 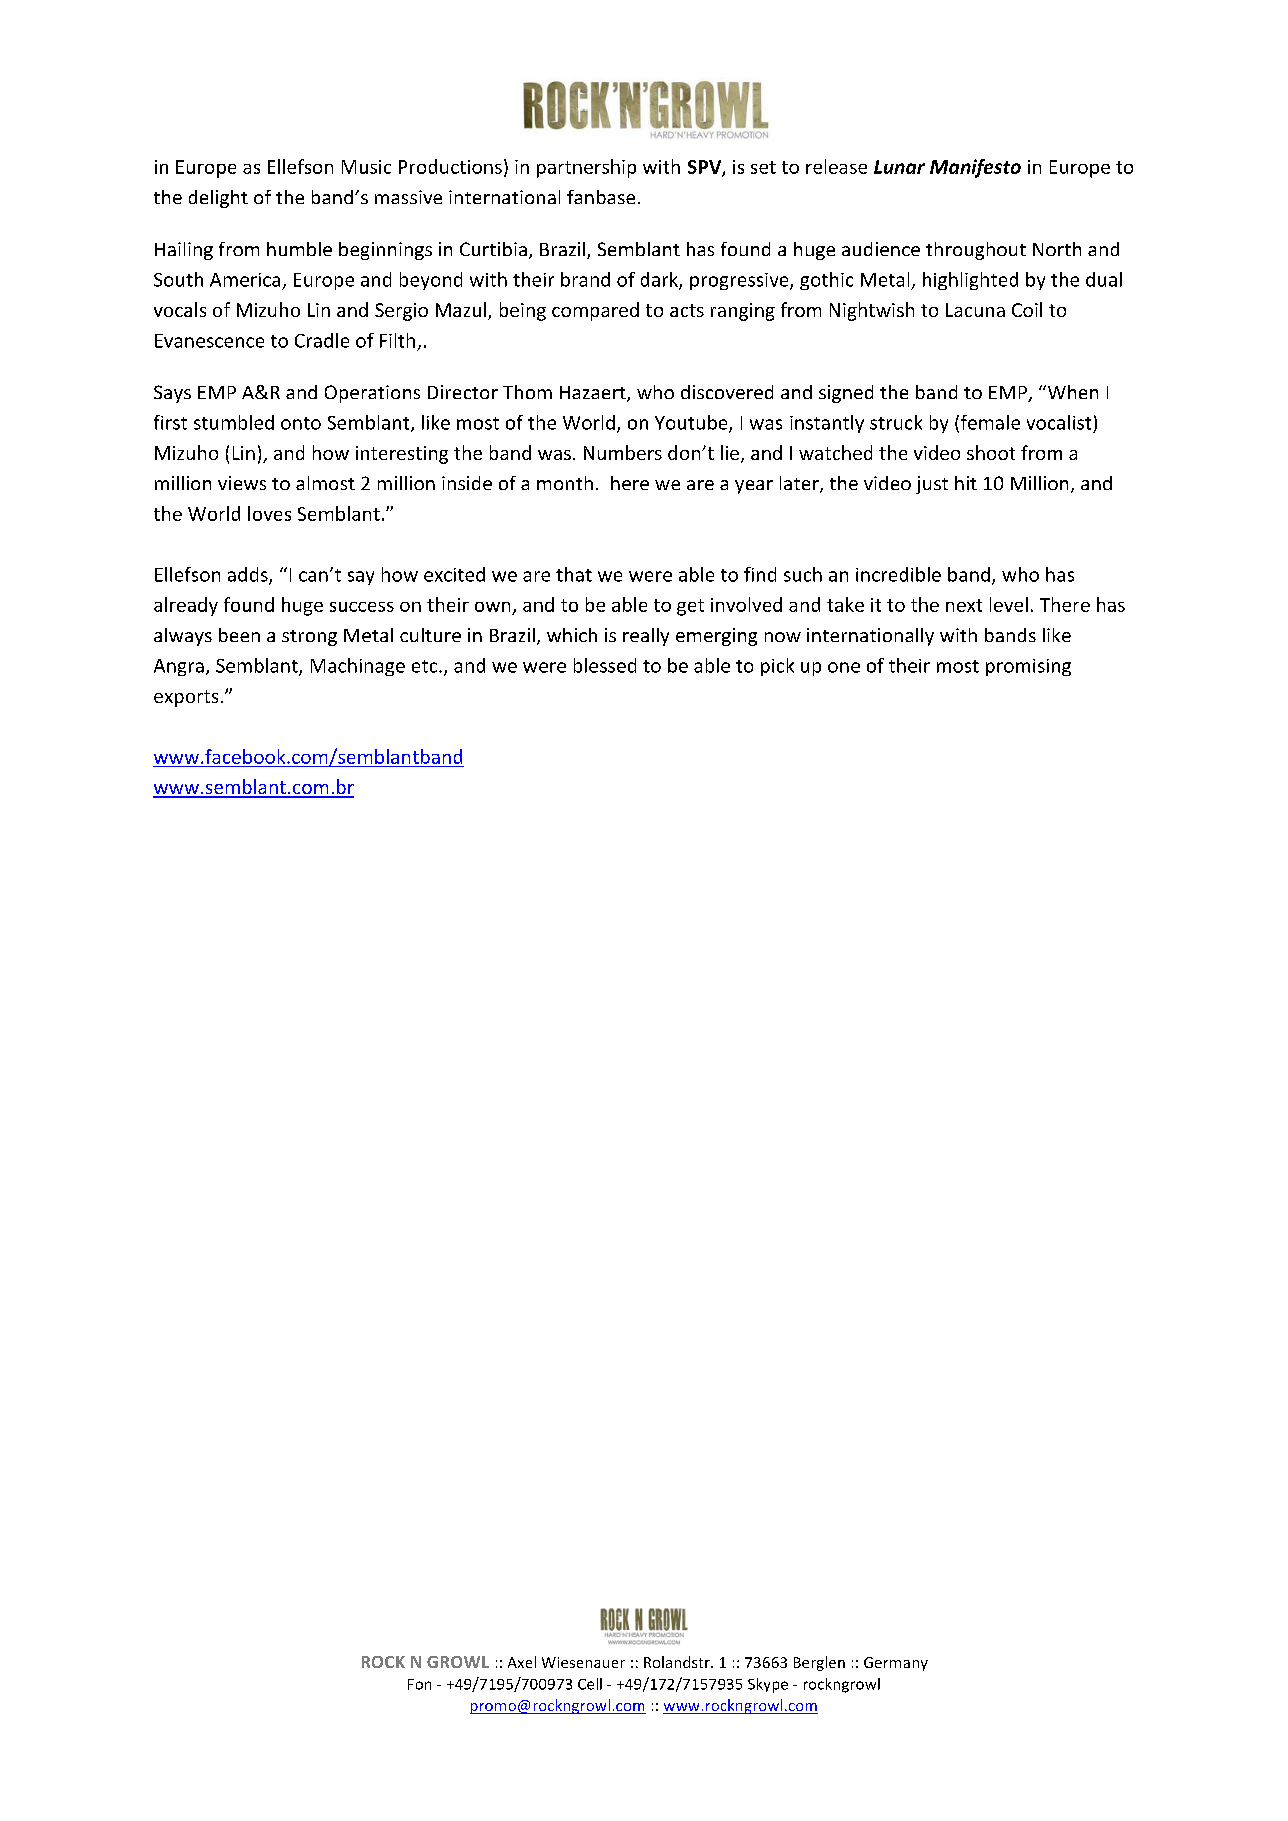 What do you see at coordinates (186, 698) in the page?
I see `exports` at bounding box center [186, 698].
